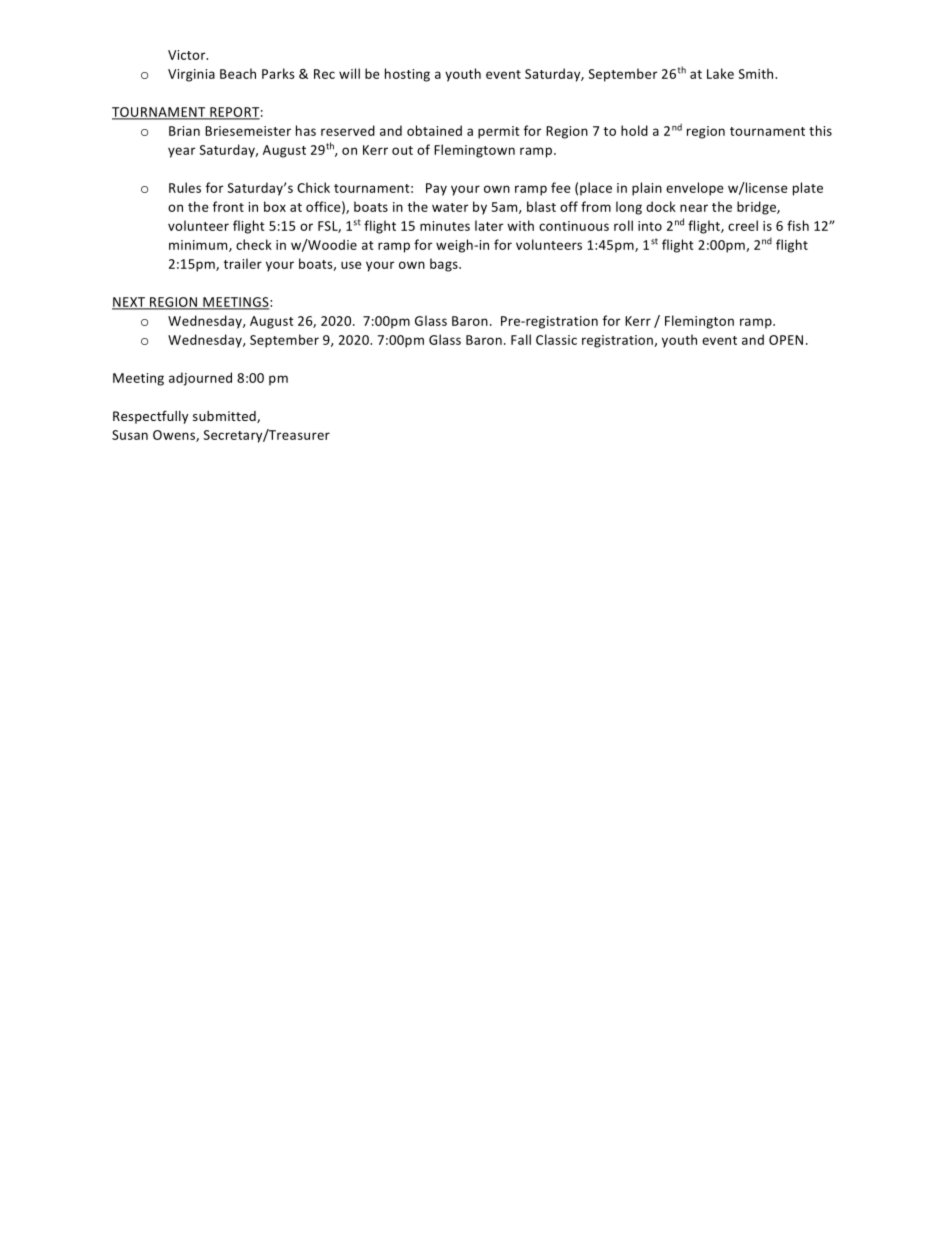 The height and width of the page is (1233, 952). Describe the element at coordinates (720, 73) in the page. I see `Lake` at that location.
